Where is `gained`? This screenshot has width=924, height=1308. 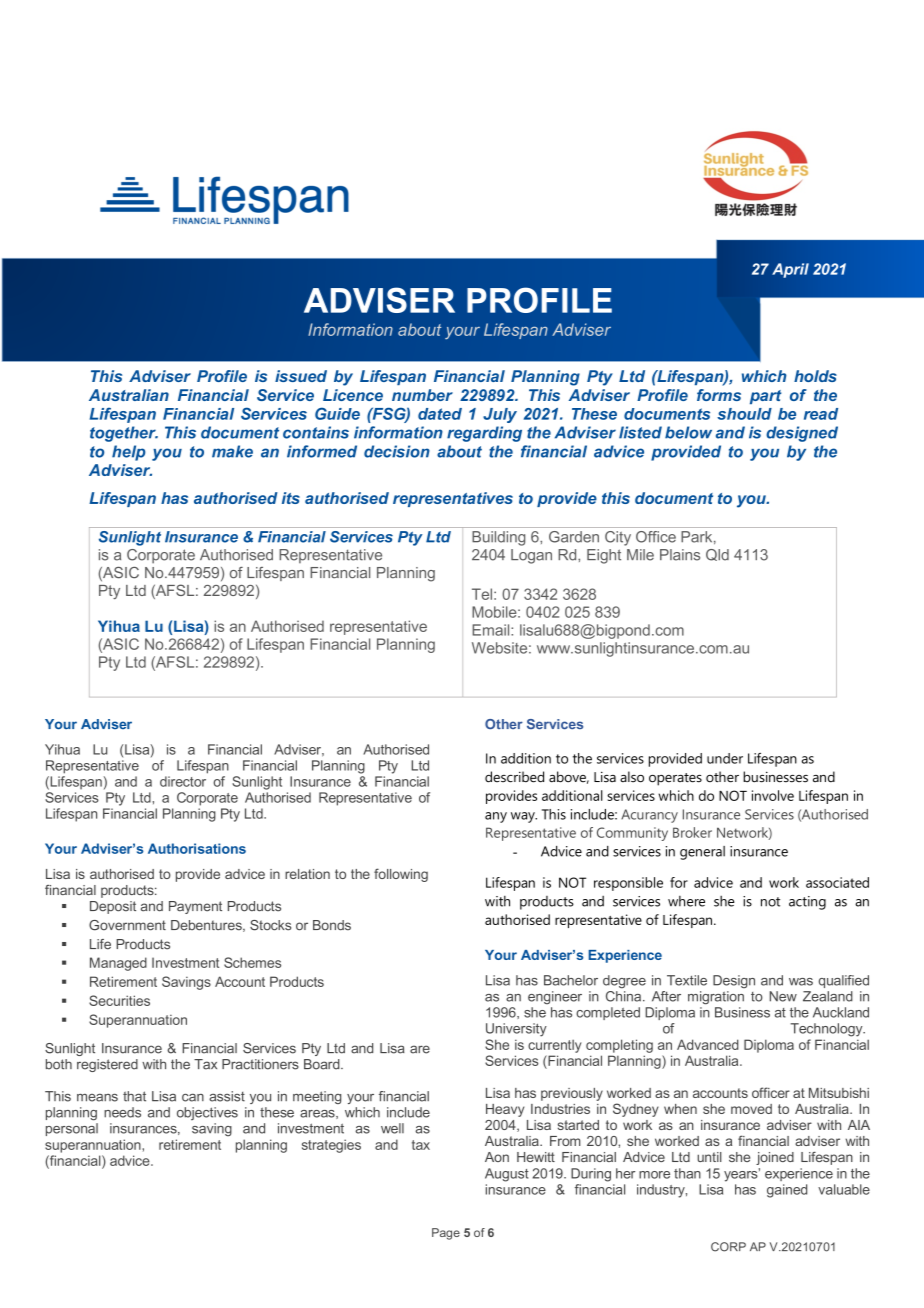
gained is located at coordinates (787, 1191).
